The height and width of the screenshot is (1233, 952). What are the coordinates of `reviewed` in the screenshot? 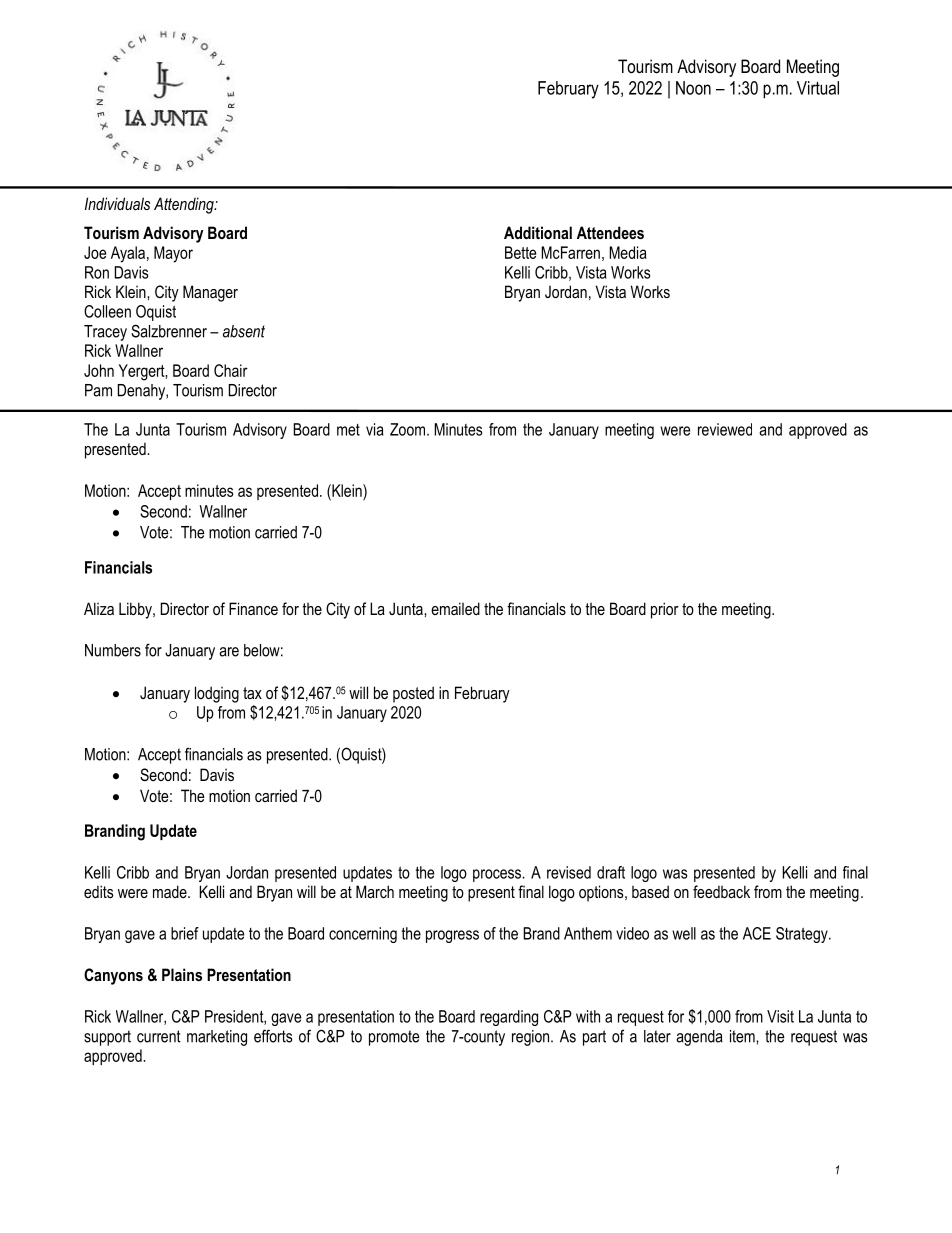 It's located at (725, 429).
